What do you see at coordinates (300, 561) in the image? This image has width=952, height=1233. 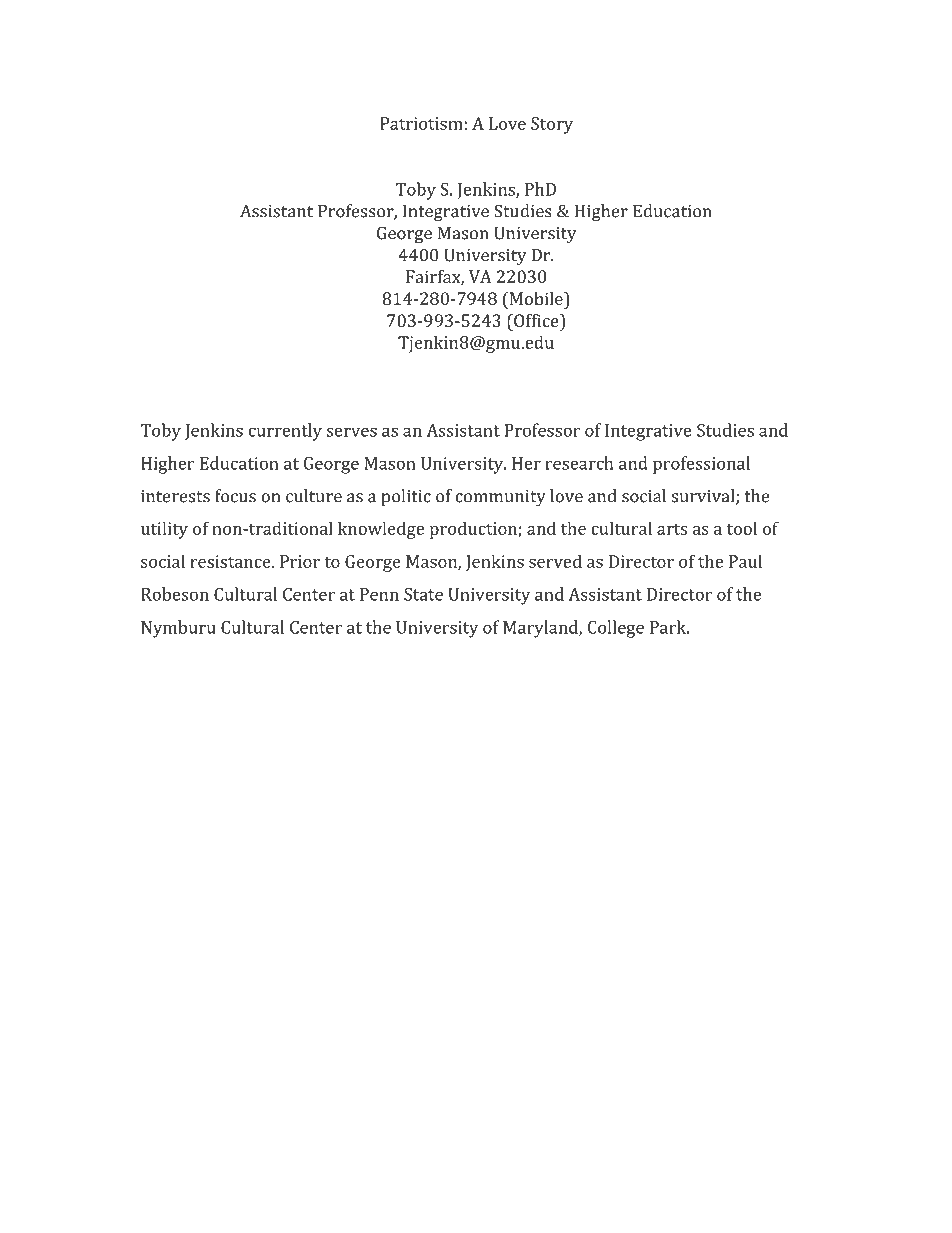 I see `Prior` at bounding box center [300, 561].
